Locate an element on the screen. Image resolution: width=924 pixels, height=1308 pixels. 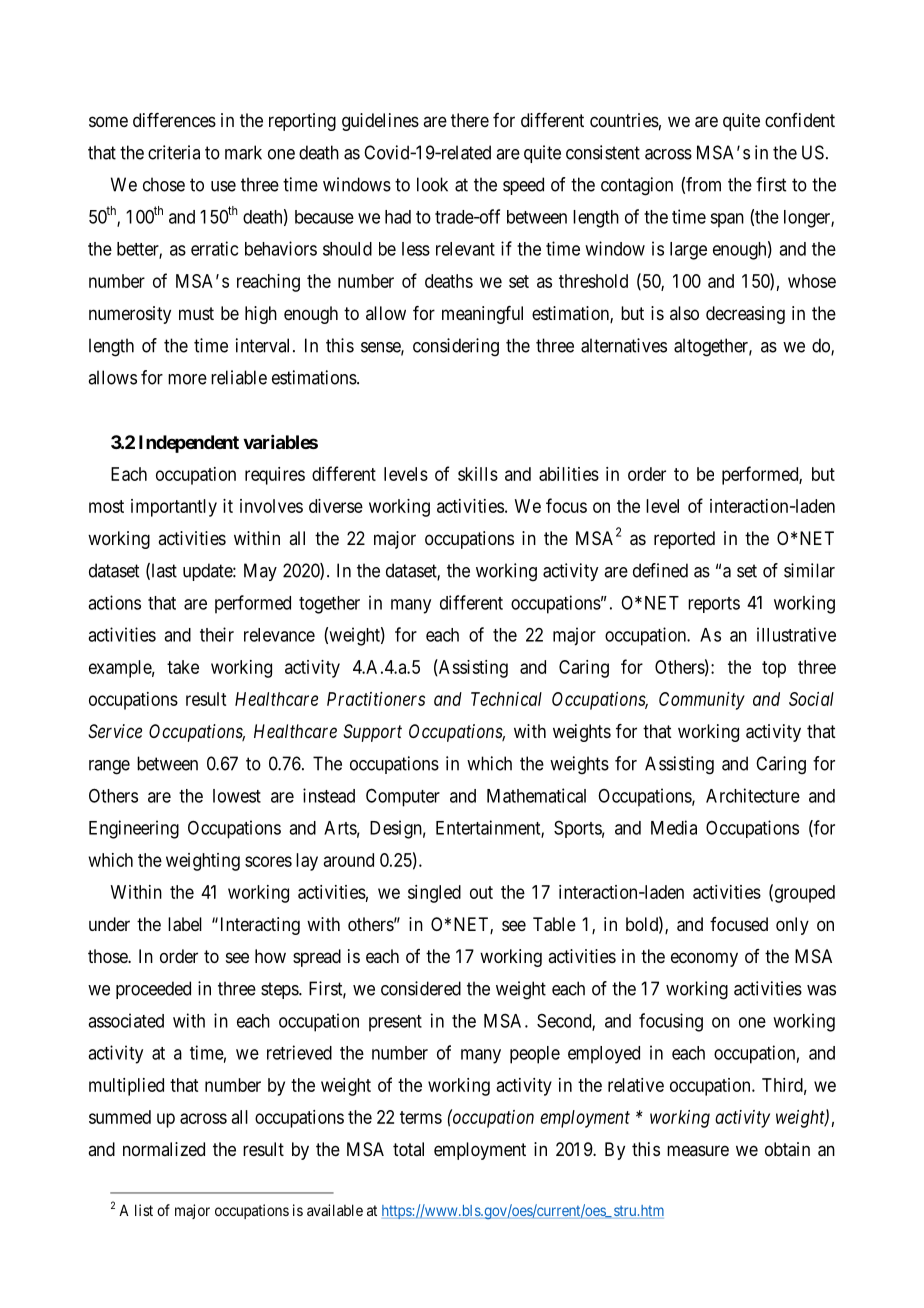
more is located at coordinates (187, 379).
